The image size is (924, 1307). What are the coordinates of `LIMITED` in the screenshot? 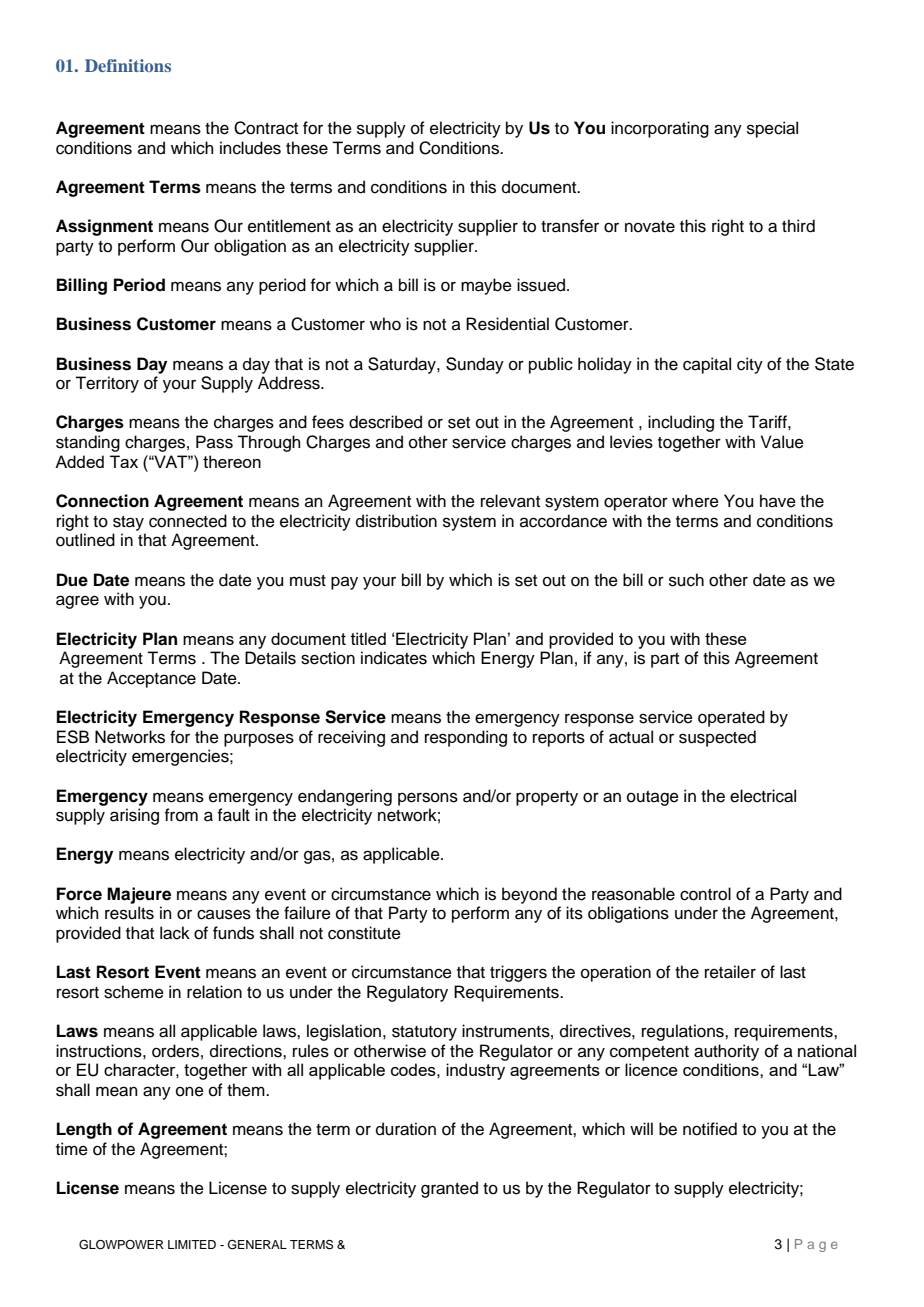 It's located at (192, 1244).
